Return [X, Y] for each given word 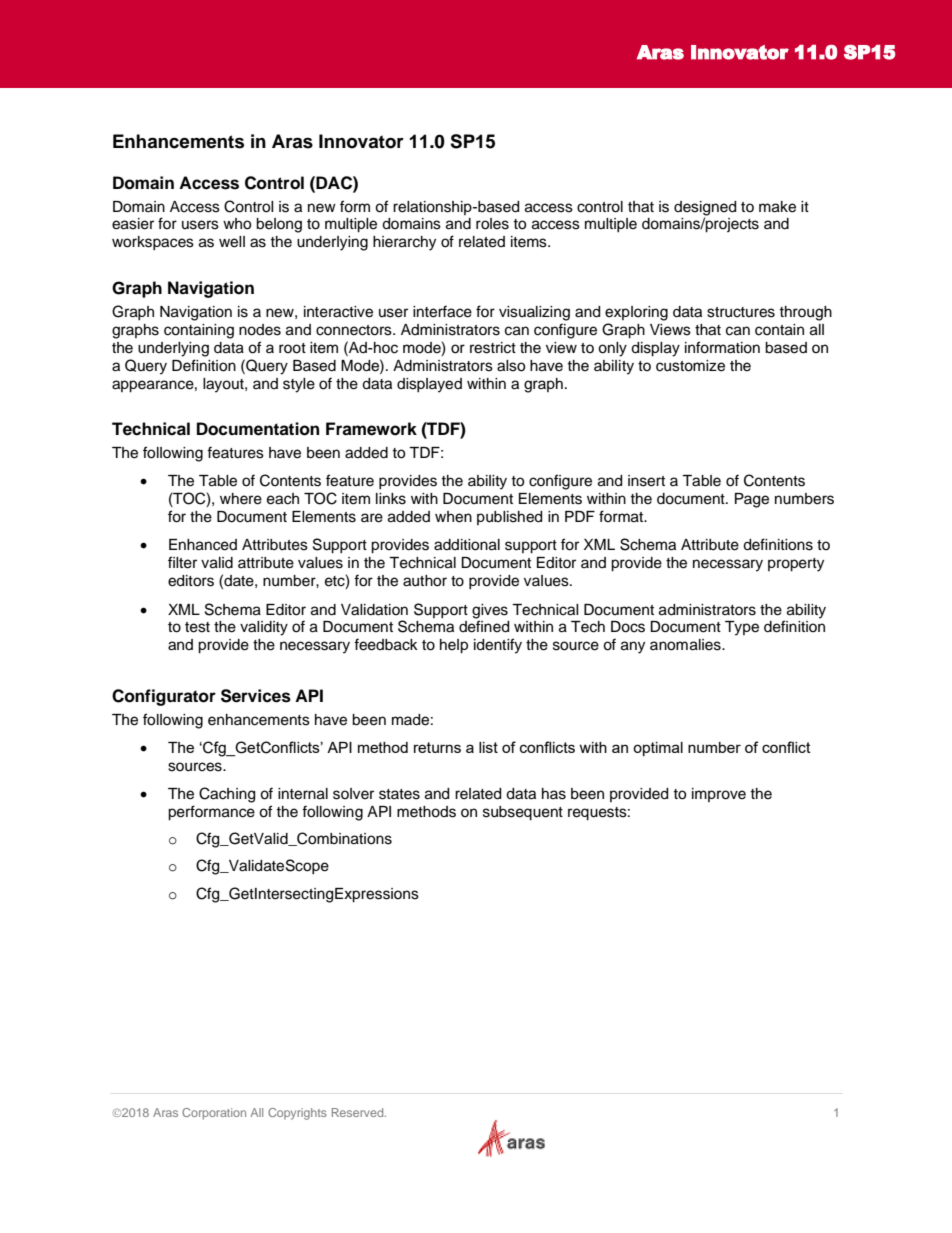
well [232, 242]
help [454, 646]
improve [719, 795]
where [241, 499]
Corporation [214, 1114]
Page [752, 500]
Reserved [359, 1112]
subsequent [523, 813]
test [197, 627]
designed [705, 208]
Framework [371, 429]
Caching [227, 795]
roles [492, 224]
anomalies [686, 645]
